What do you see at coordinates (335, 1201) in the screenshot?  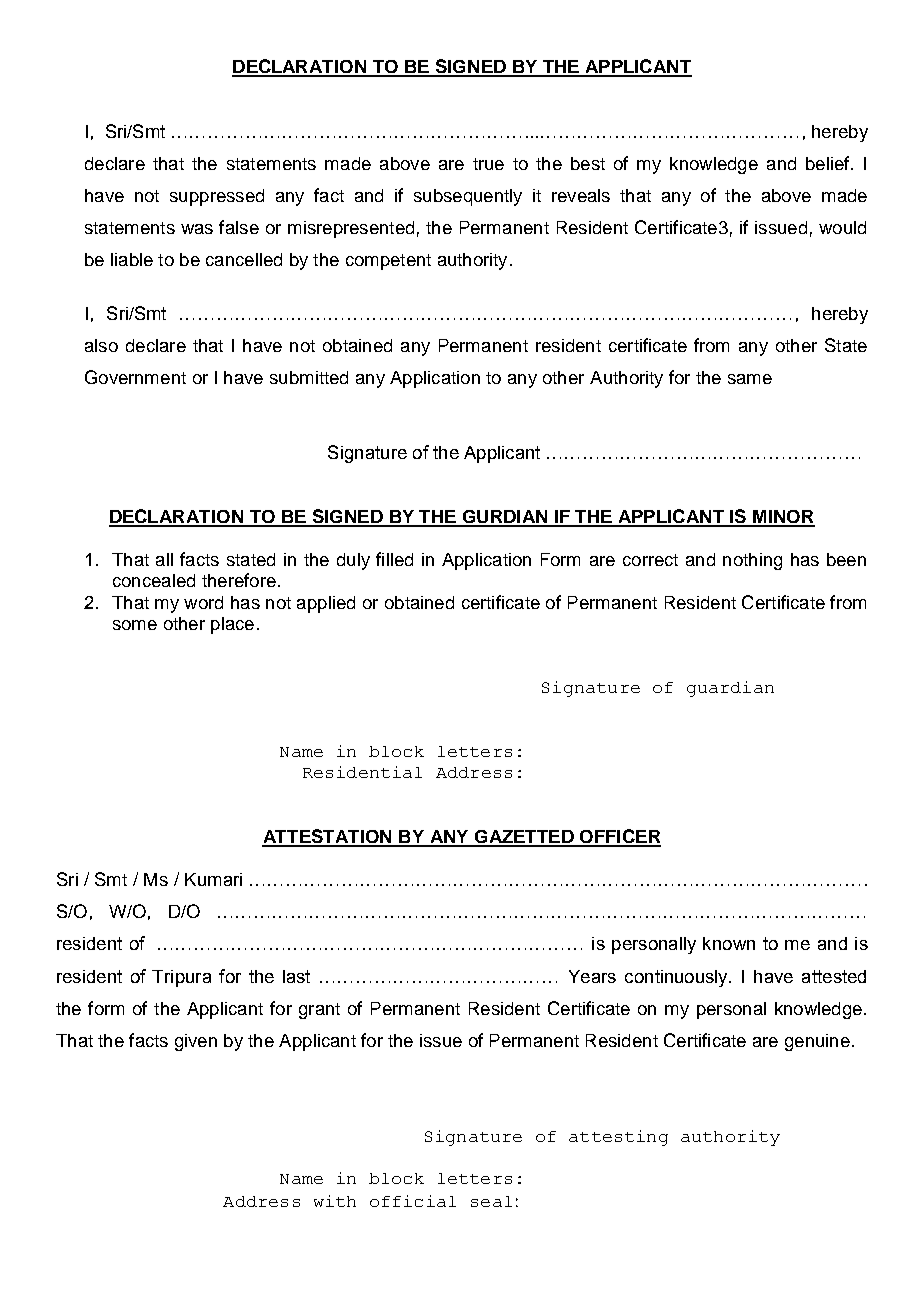 I see `with` at bounding box center [335, 1201].
